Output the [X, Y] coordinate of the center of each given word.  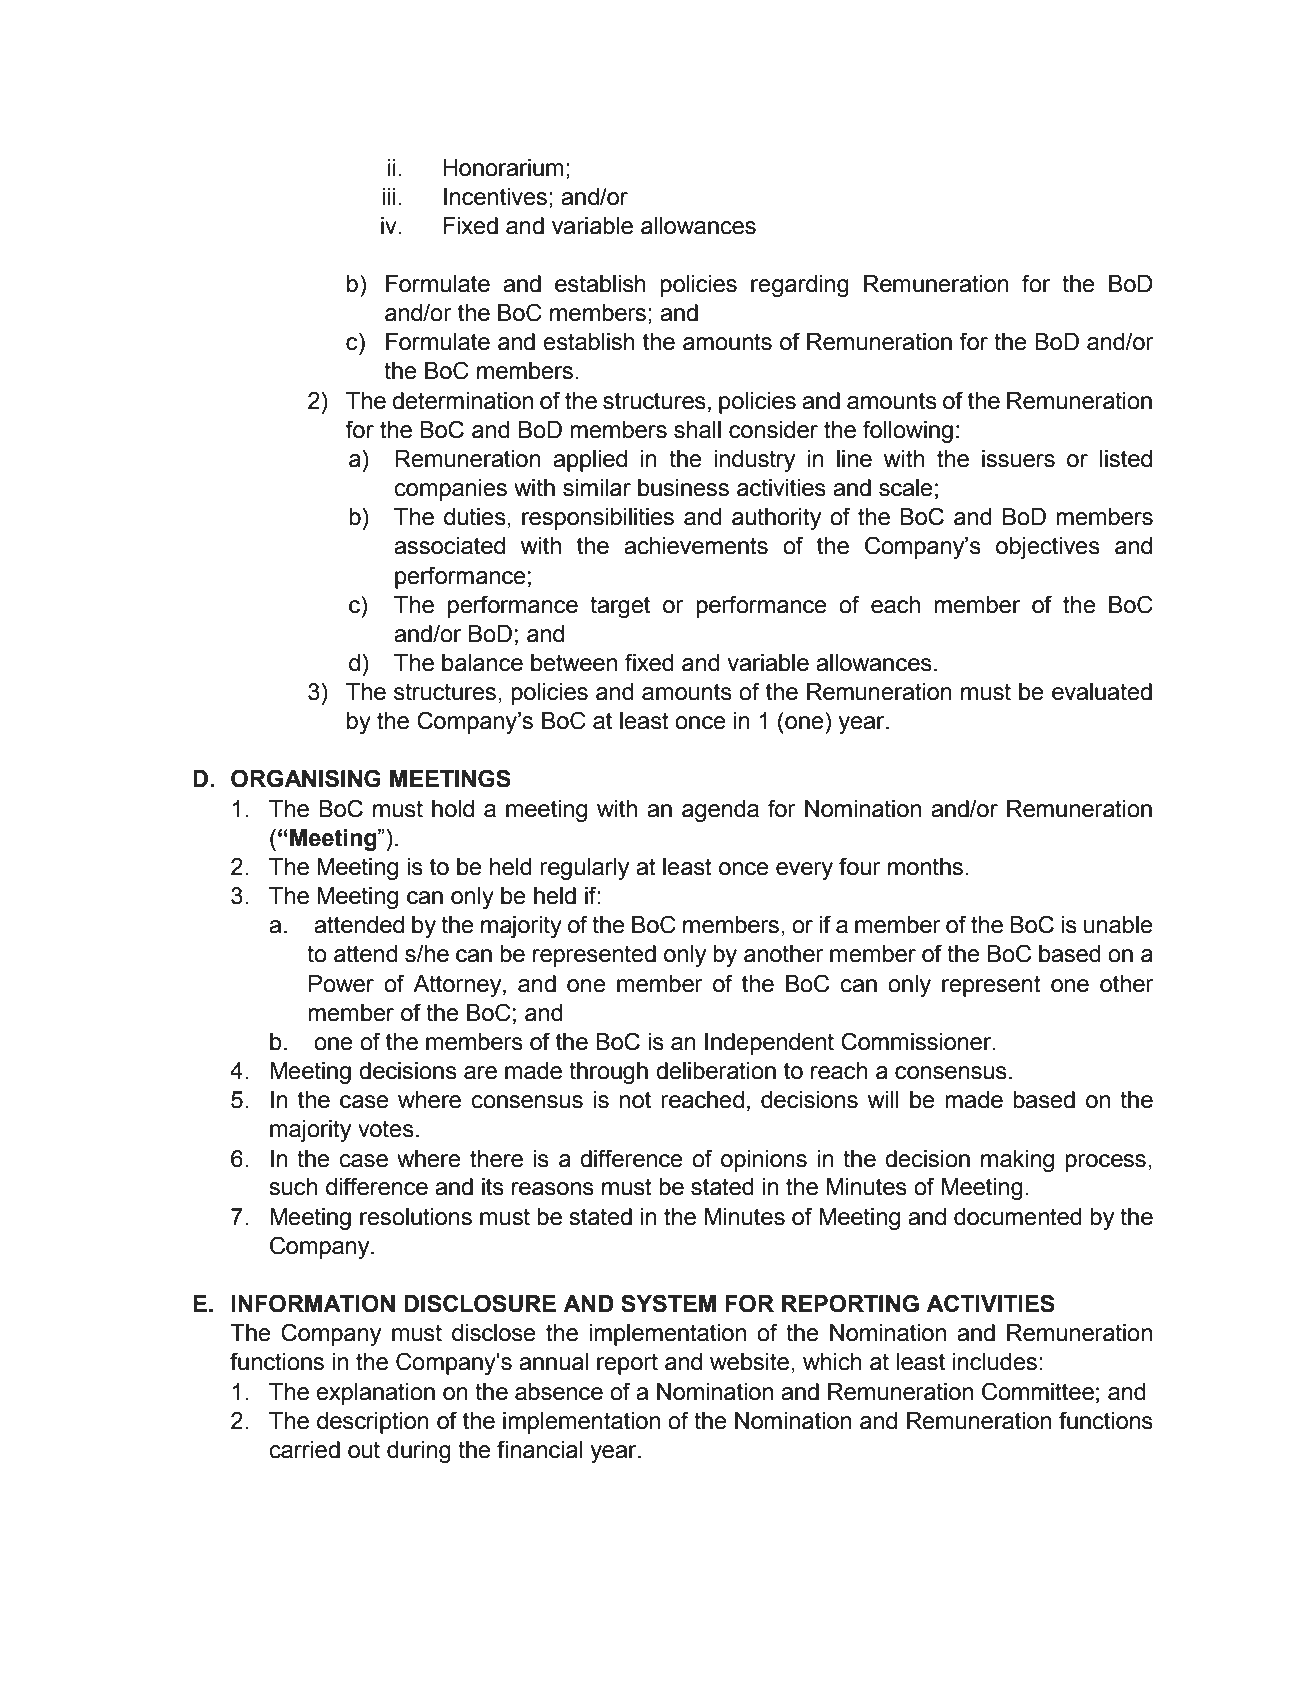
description [373, 1423]
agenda [720, 811]
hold [453, 809]
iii [388, 196]
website [749, 1362]
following [908, 431]
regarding [800, 286]
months [927, 867]
